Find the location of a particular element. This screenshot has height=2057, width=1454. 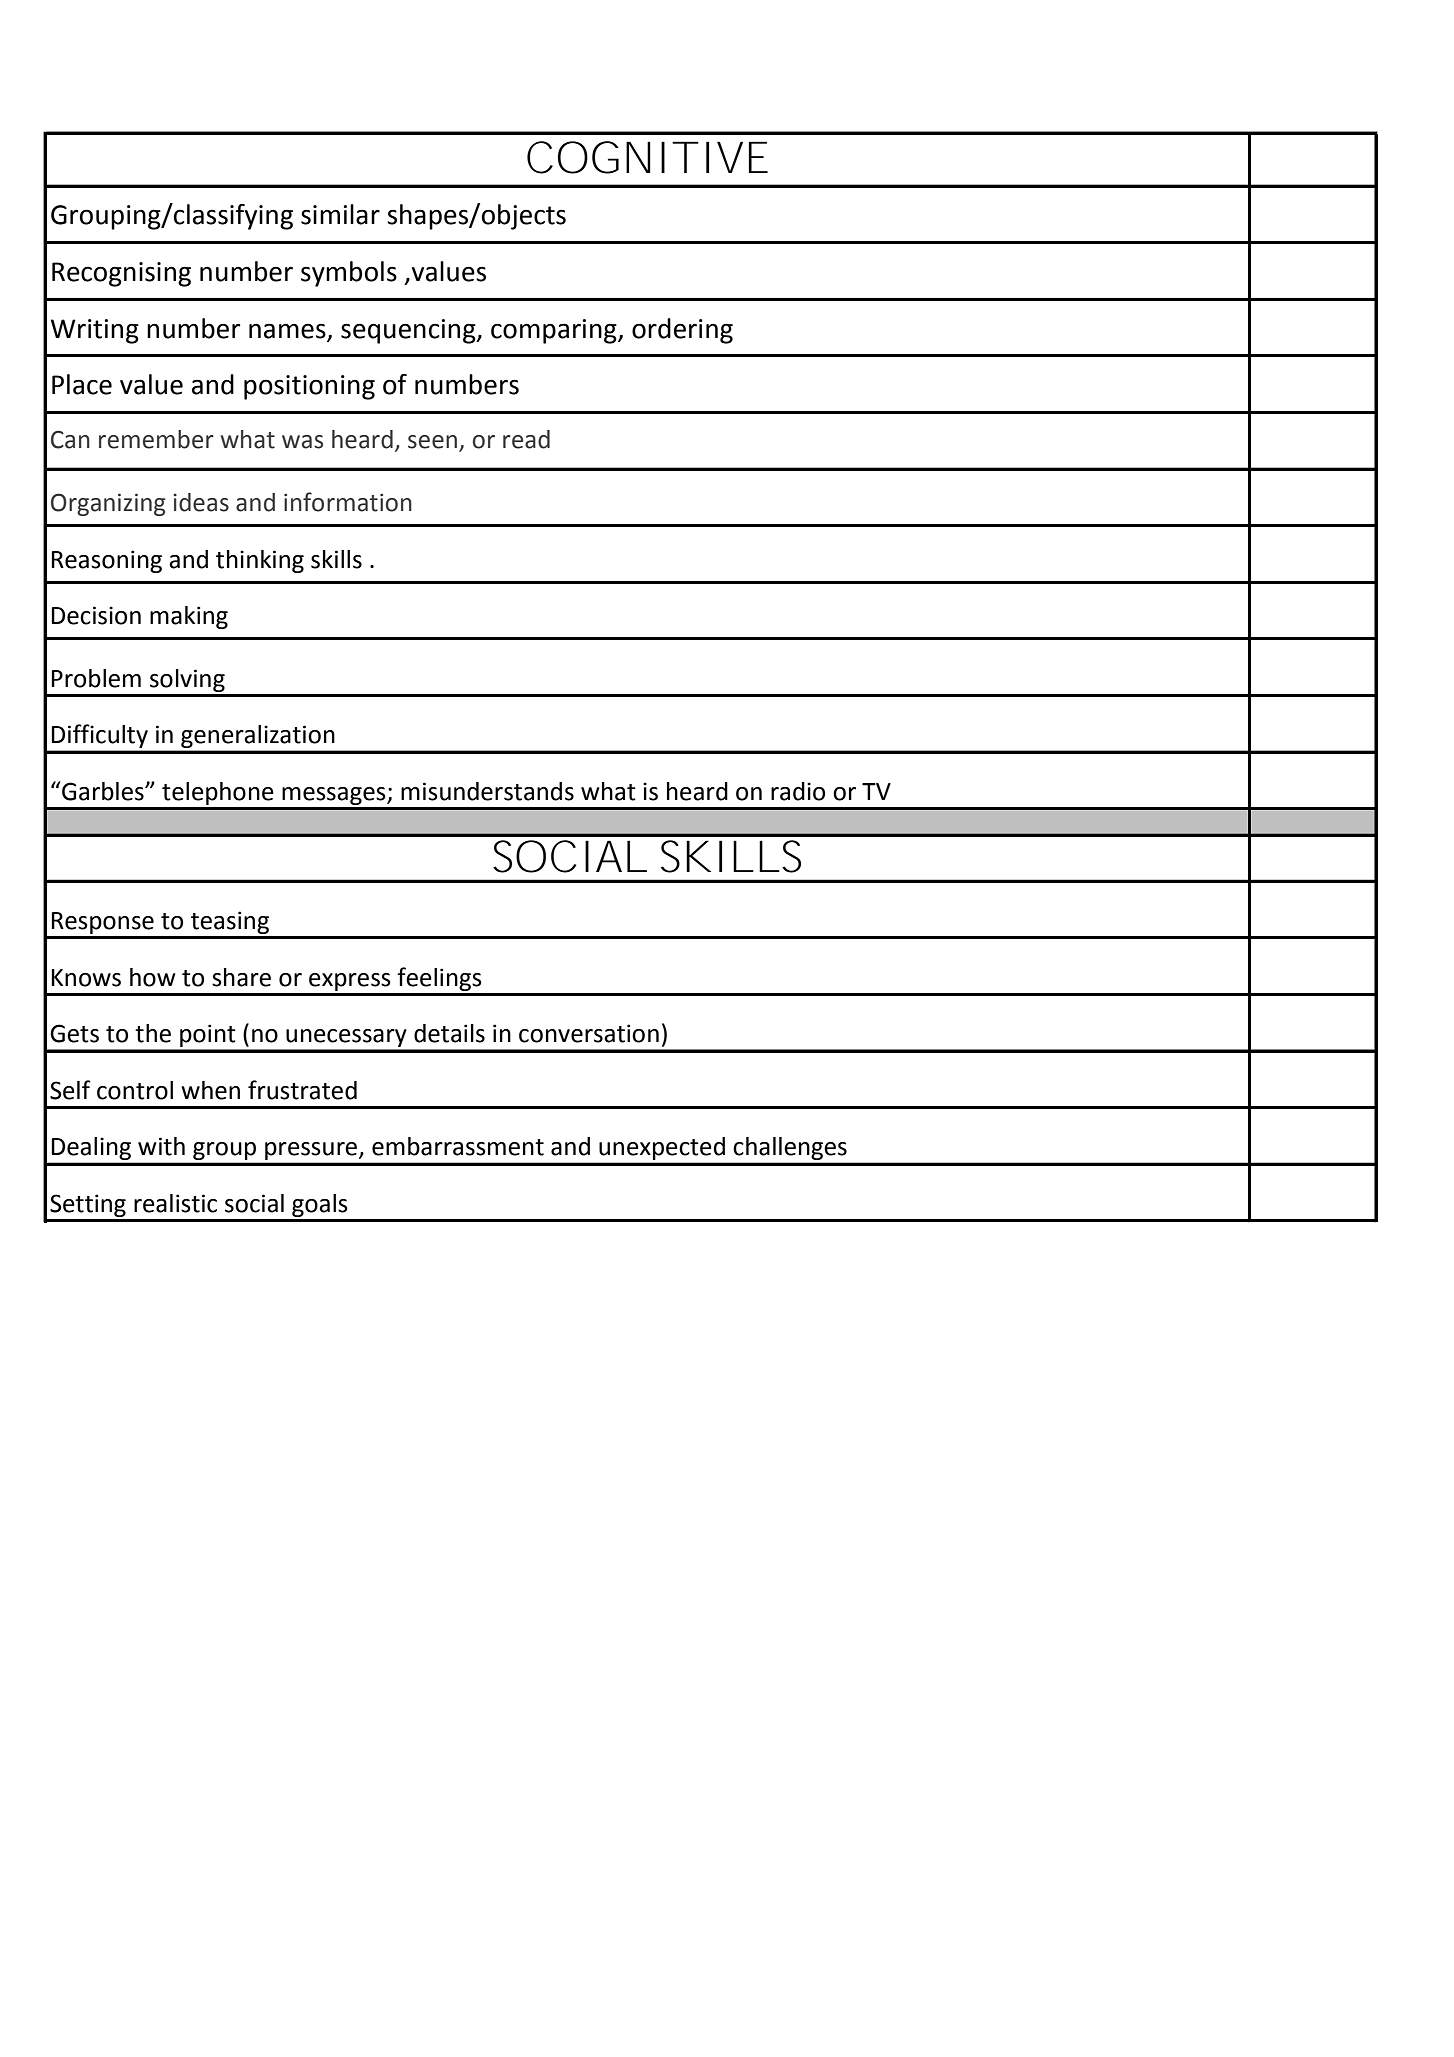

similar is located at coordinates (340, 214).
